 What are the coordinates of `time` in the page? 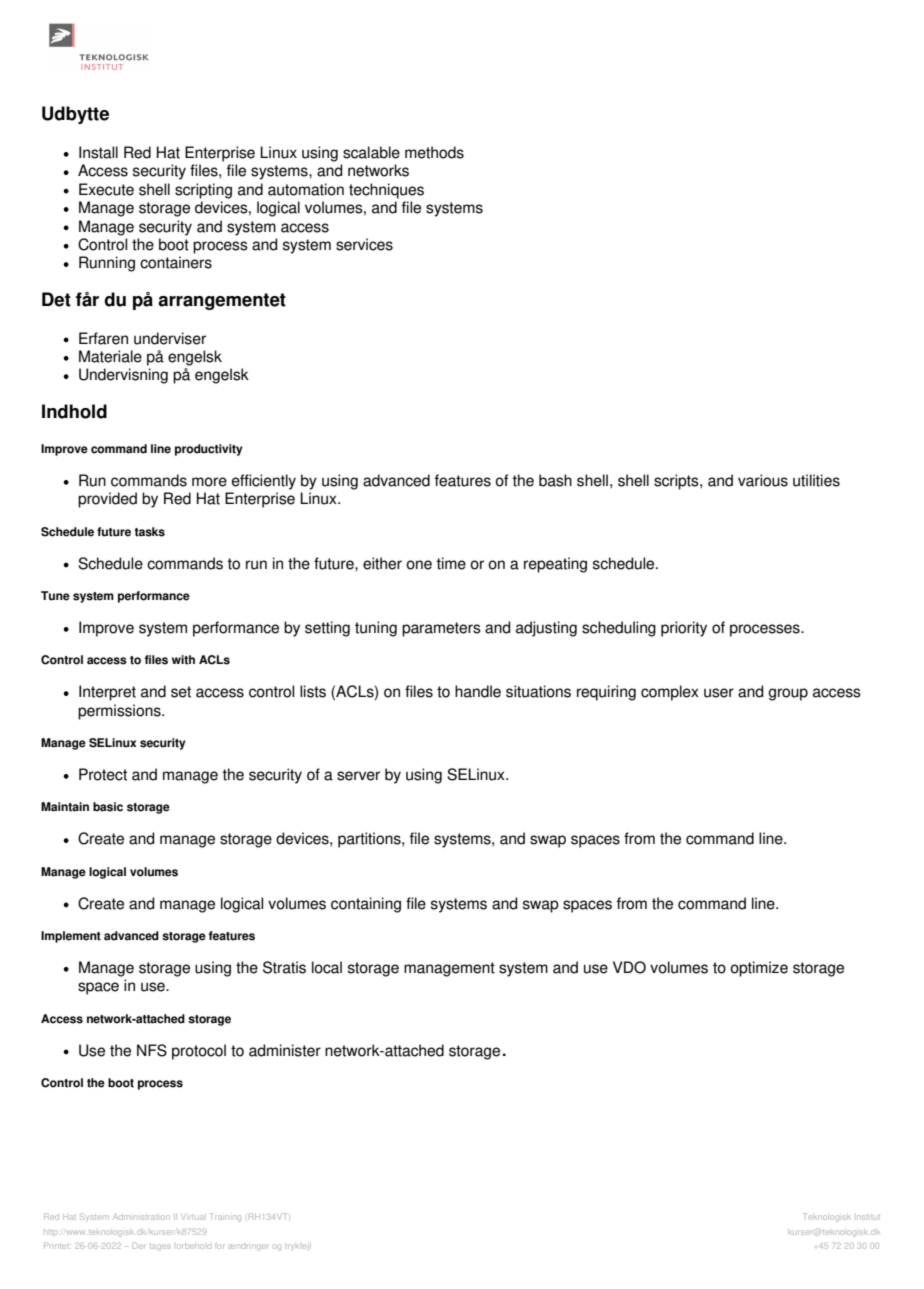 It's located at (451, 563).
